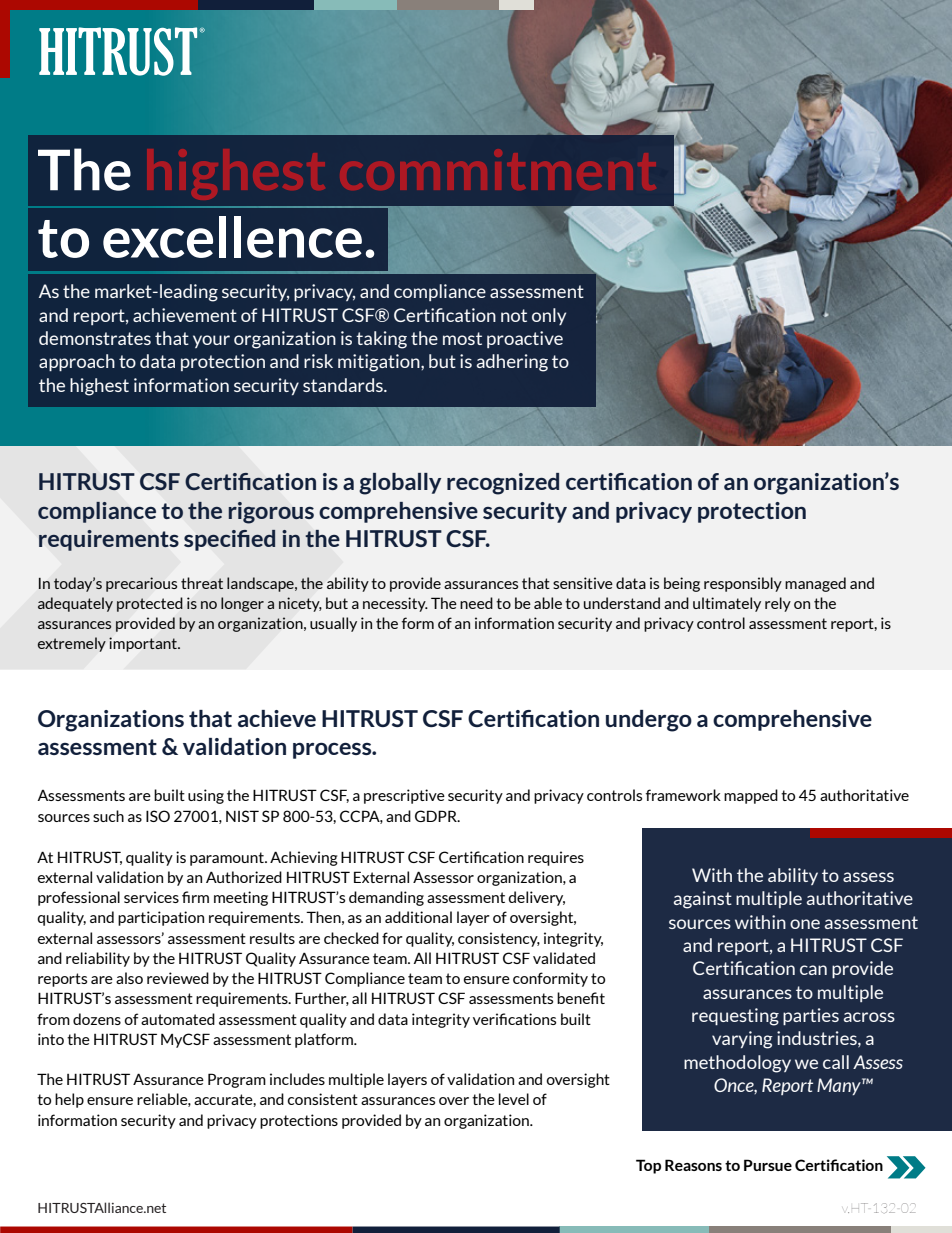  Describe the element at coordinates (549, 316) in the document. I see `only` at that location.
